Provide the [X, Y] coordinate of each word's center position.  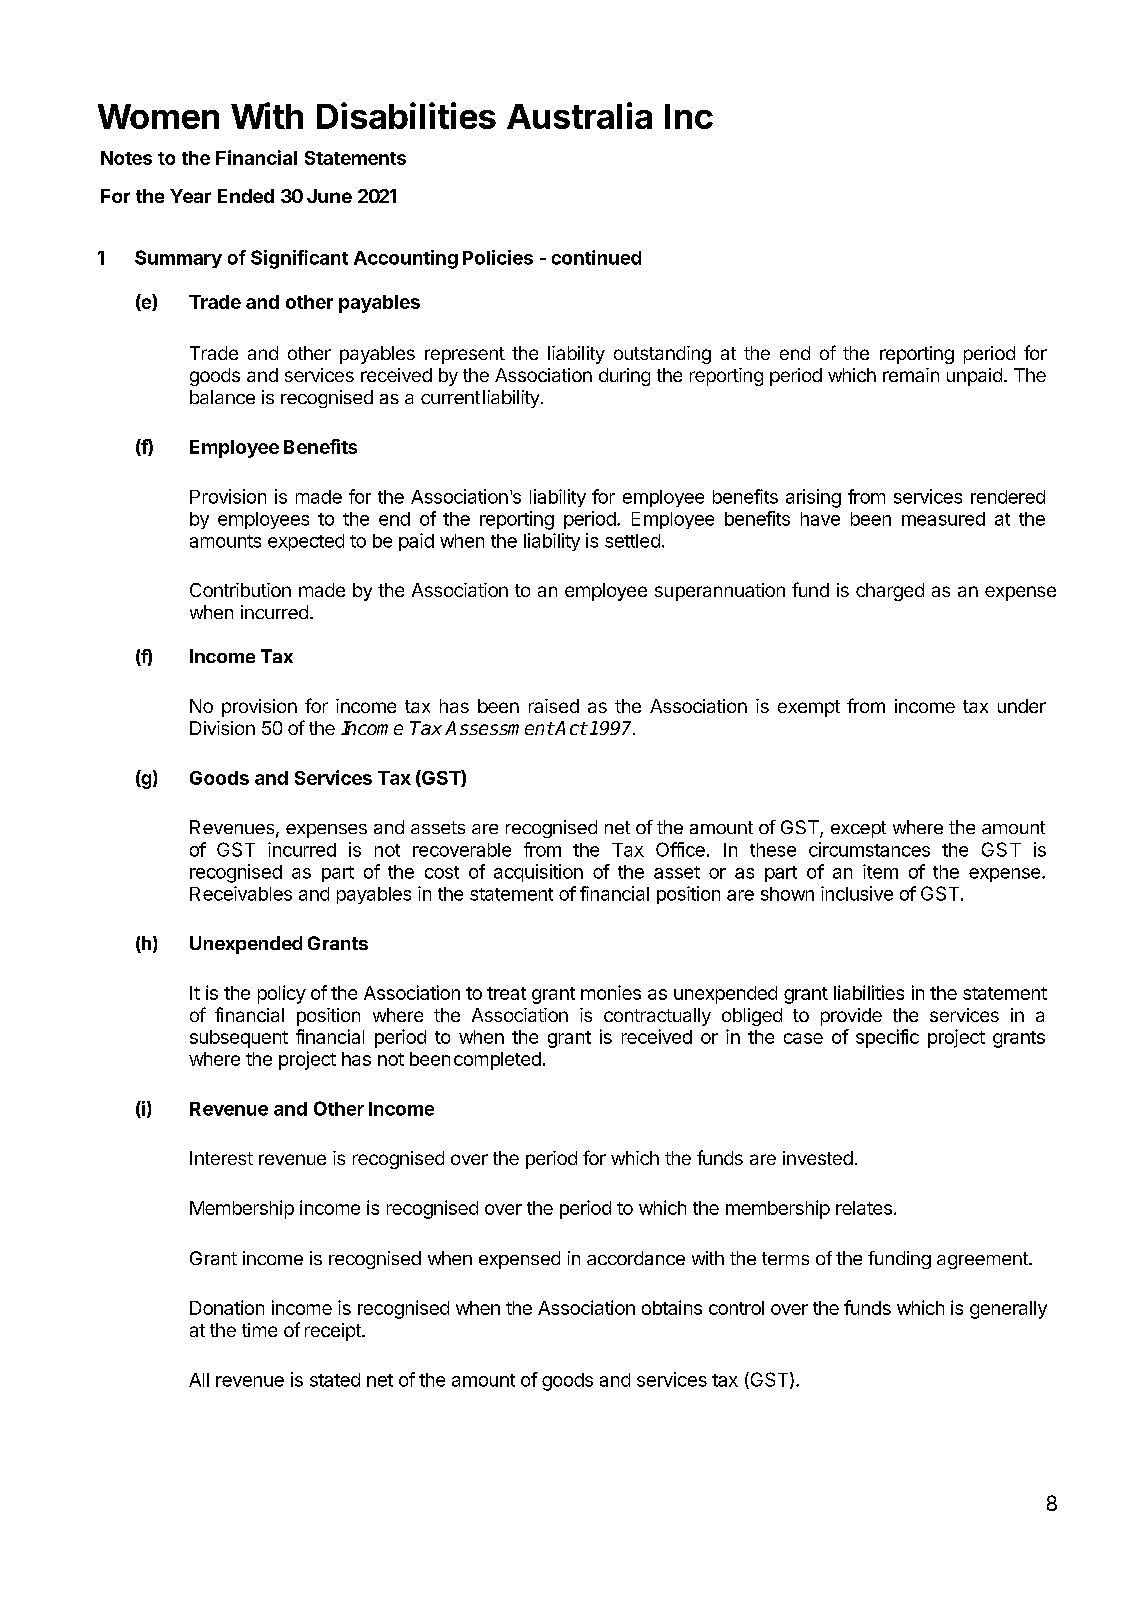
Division [222, 728]
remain [911, 375]
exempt [809, 708]
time [259, 1330]
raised [554, 706]
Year [190, 196]
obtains [672, 1307]
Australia [579, 115]
